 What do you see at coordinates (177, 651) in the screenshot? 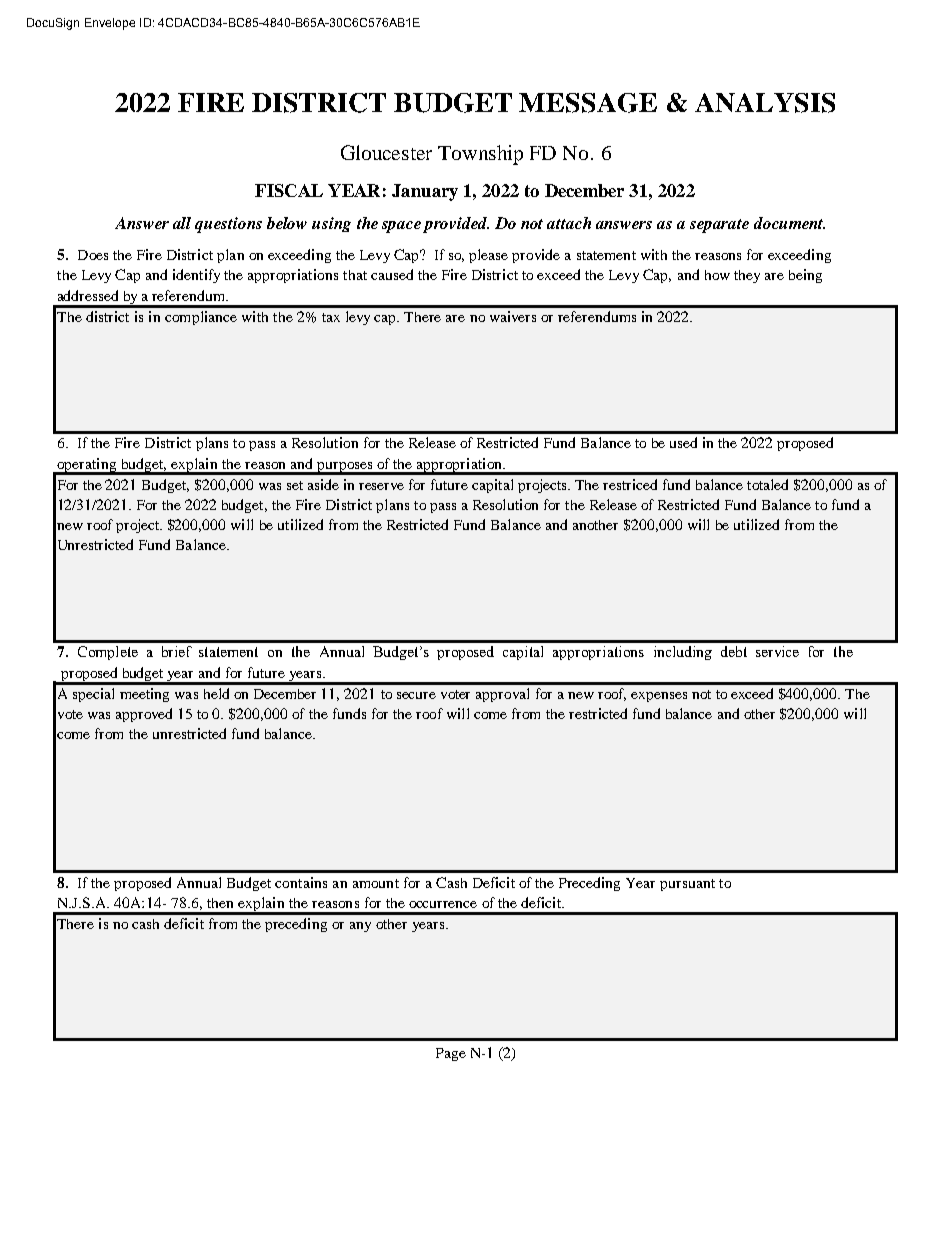
I see `brief` at bounding box center [177, 651].
